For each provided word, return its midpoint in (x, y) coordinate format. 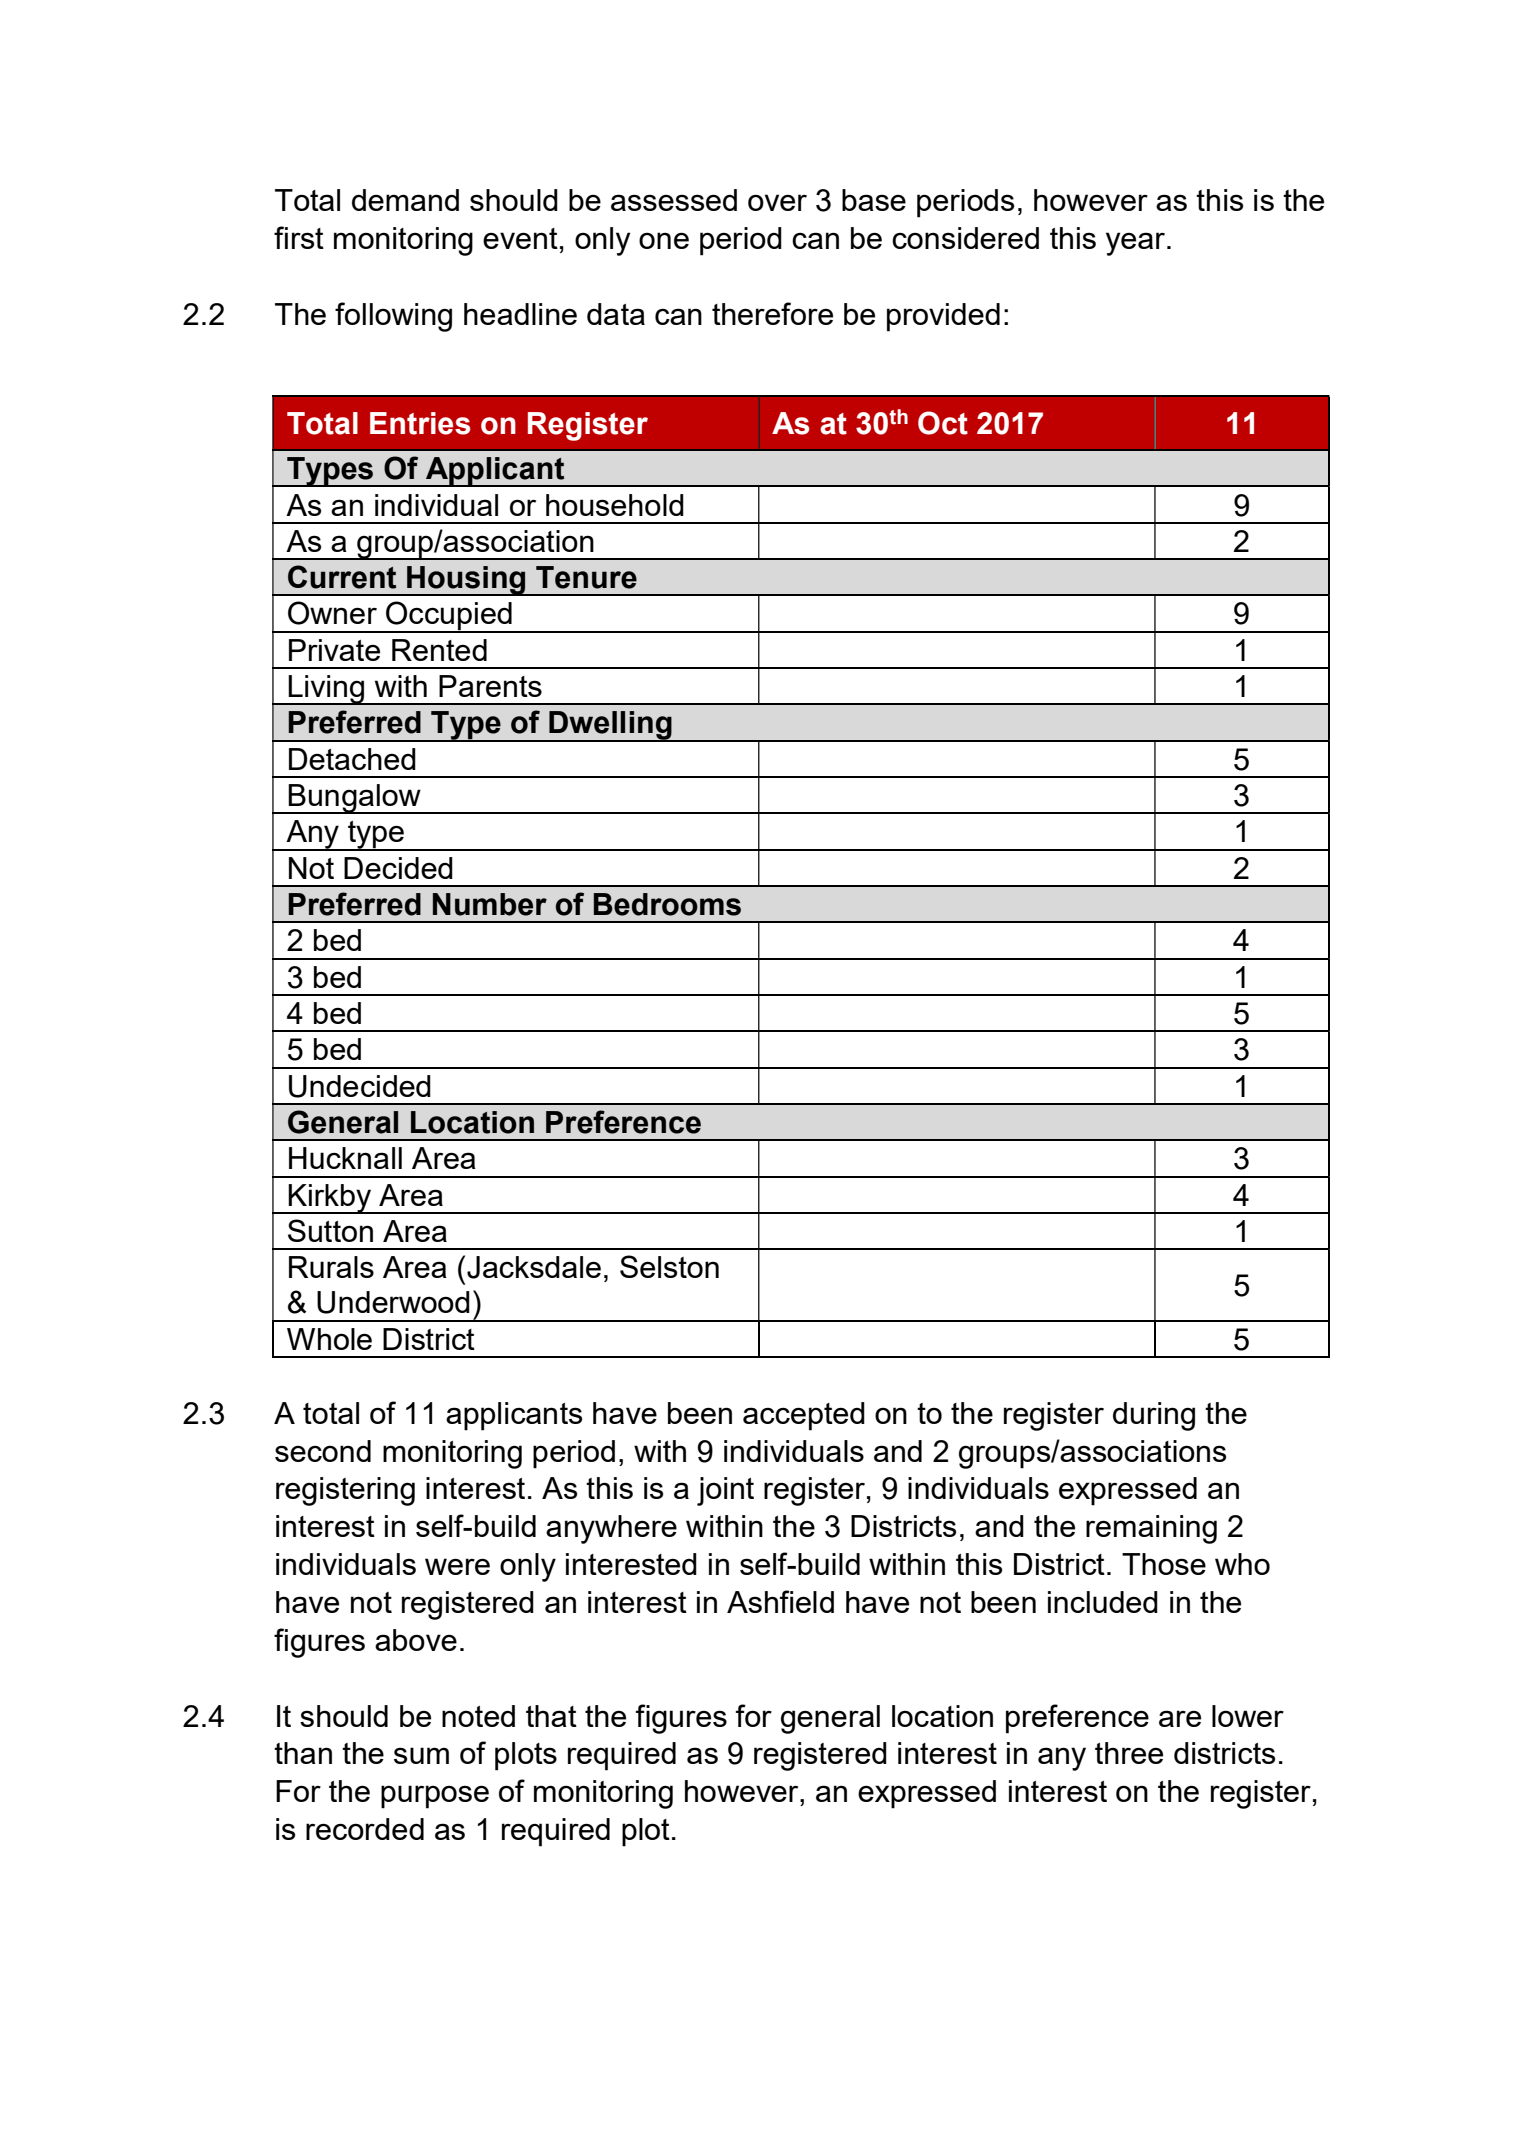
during (1154, 1416)
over (777, 202)
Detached (352, 759)
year (1135, 244)
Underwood (393, 1302)
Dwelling (610, 726)
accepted (804, 1416)
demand (405, 200)
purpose (435, 1797)
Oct (943, 423)
